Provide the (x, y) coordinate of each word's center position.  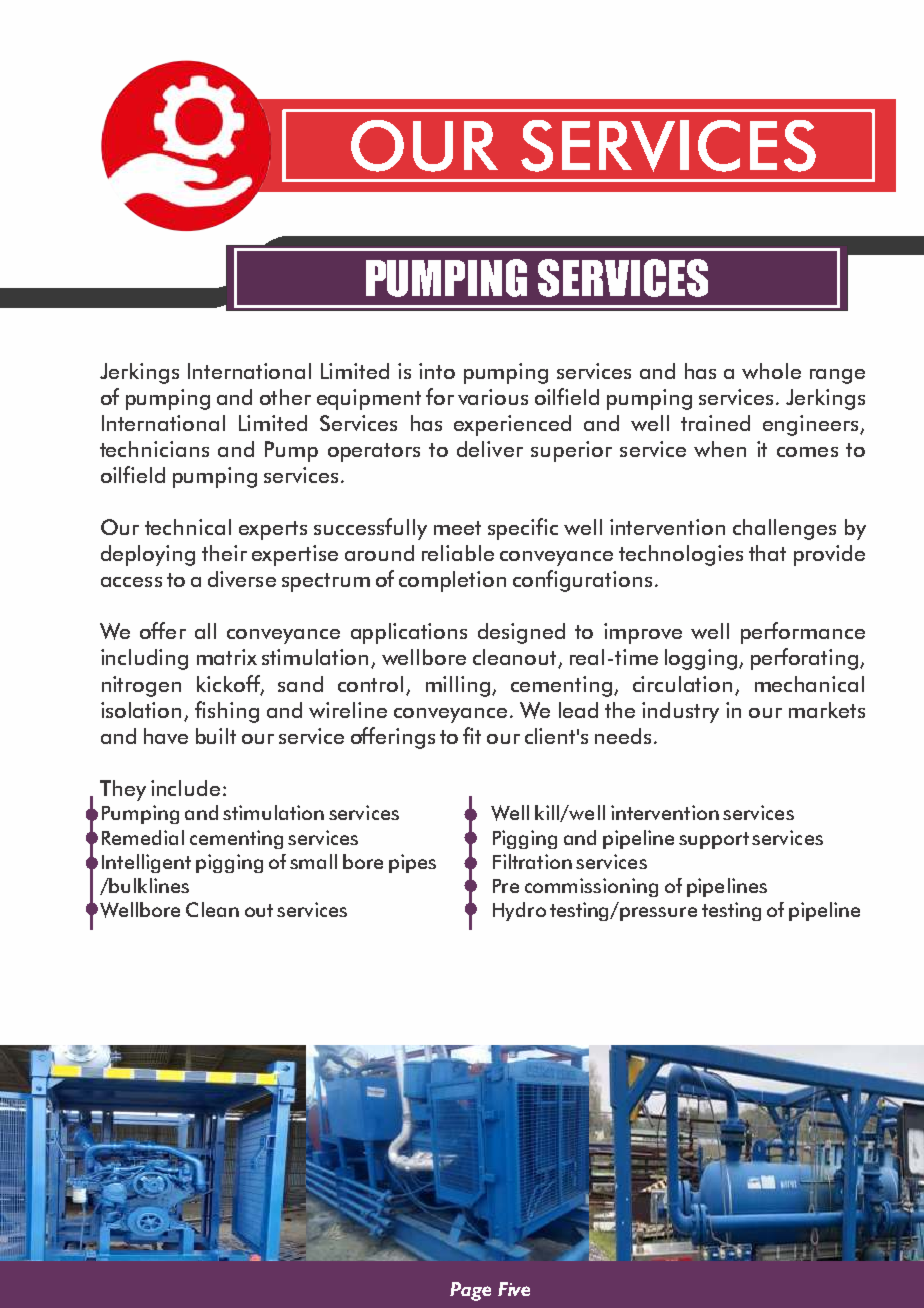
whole (771, 371)
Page (470, 1291)
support (714, 840)
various (493, 397)
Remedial (143, 837)
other (285, 397)
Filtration (532, 861)
